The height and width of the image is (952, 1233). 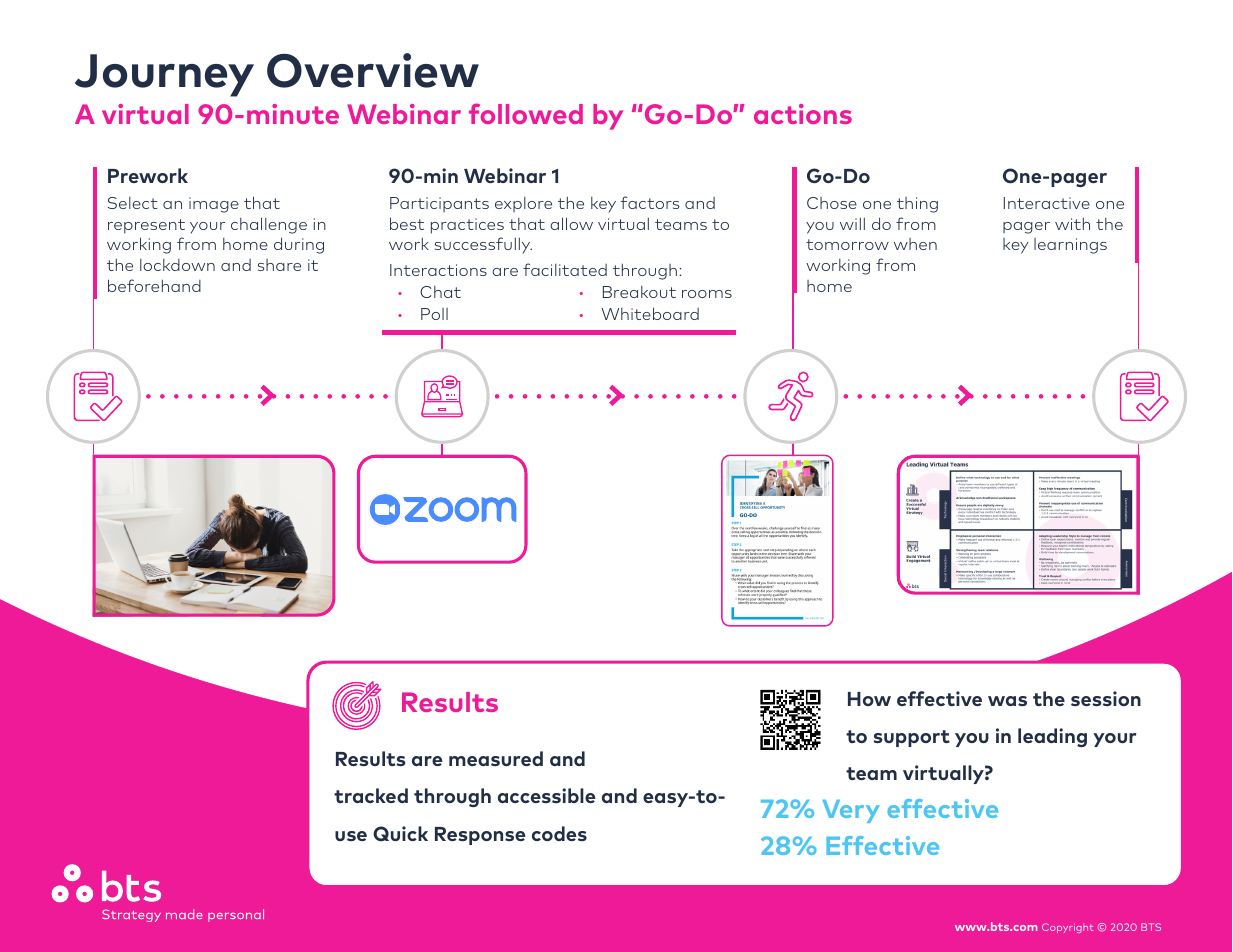 I want to click on Interactive, so click(x=1047, y=203).
